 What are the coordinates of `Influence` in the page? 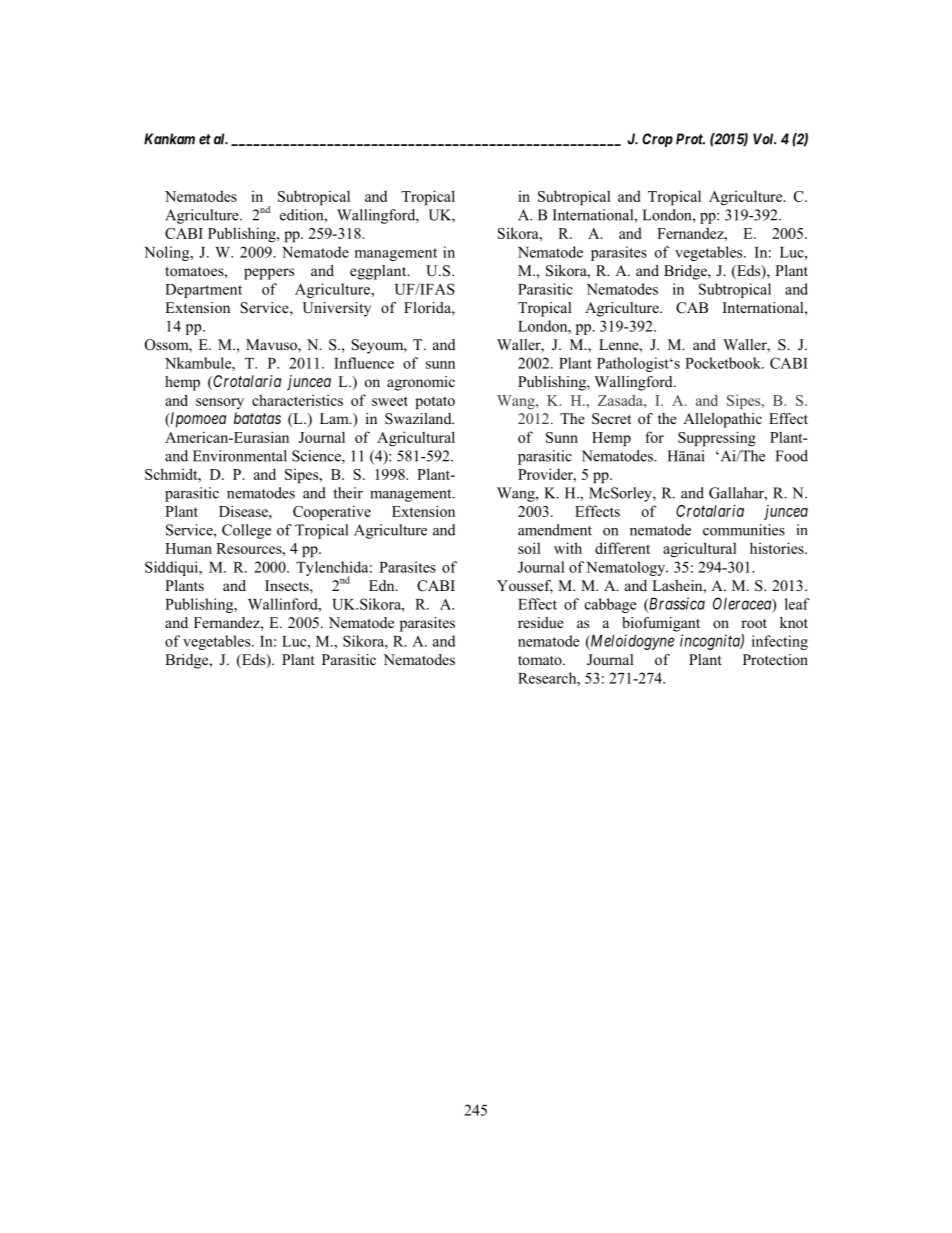 It's located at (364, 363).
